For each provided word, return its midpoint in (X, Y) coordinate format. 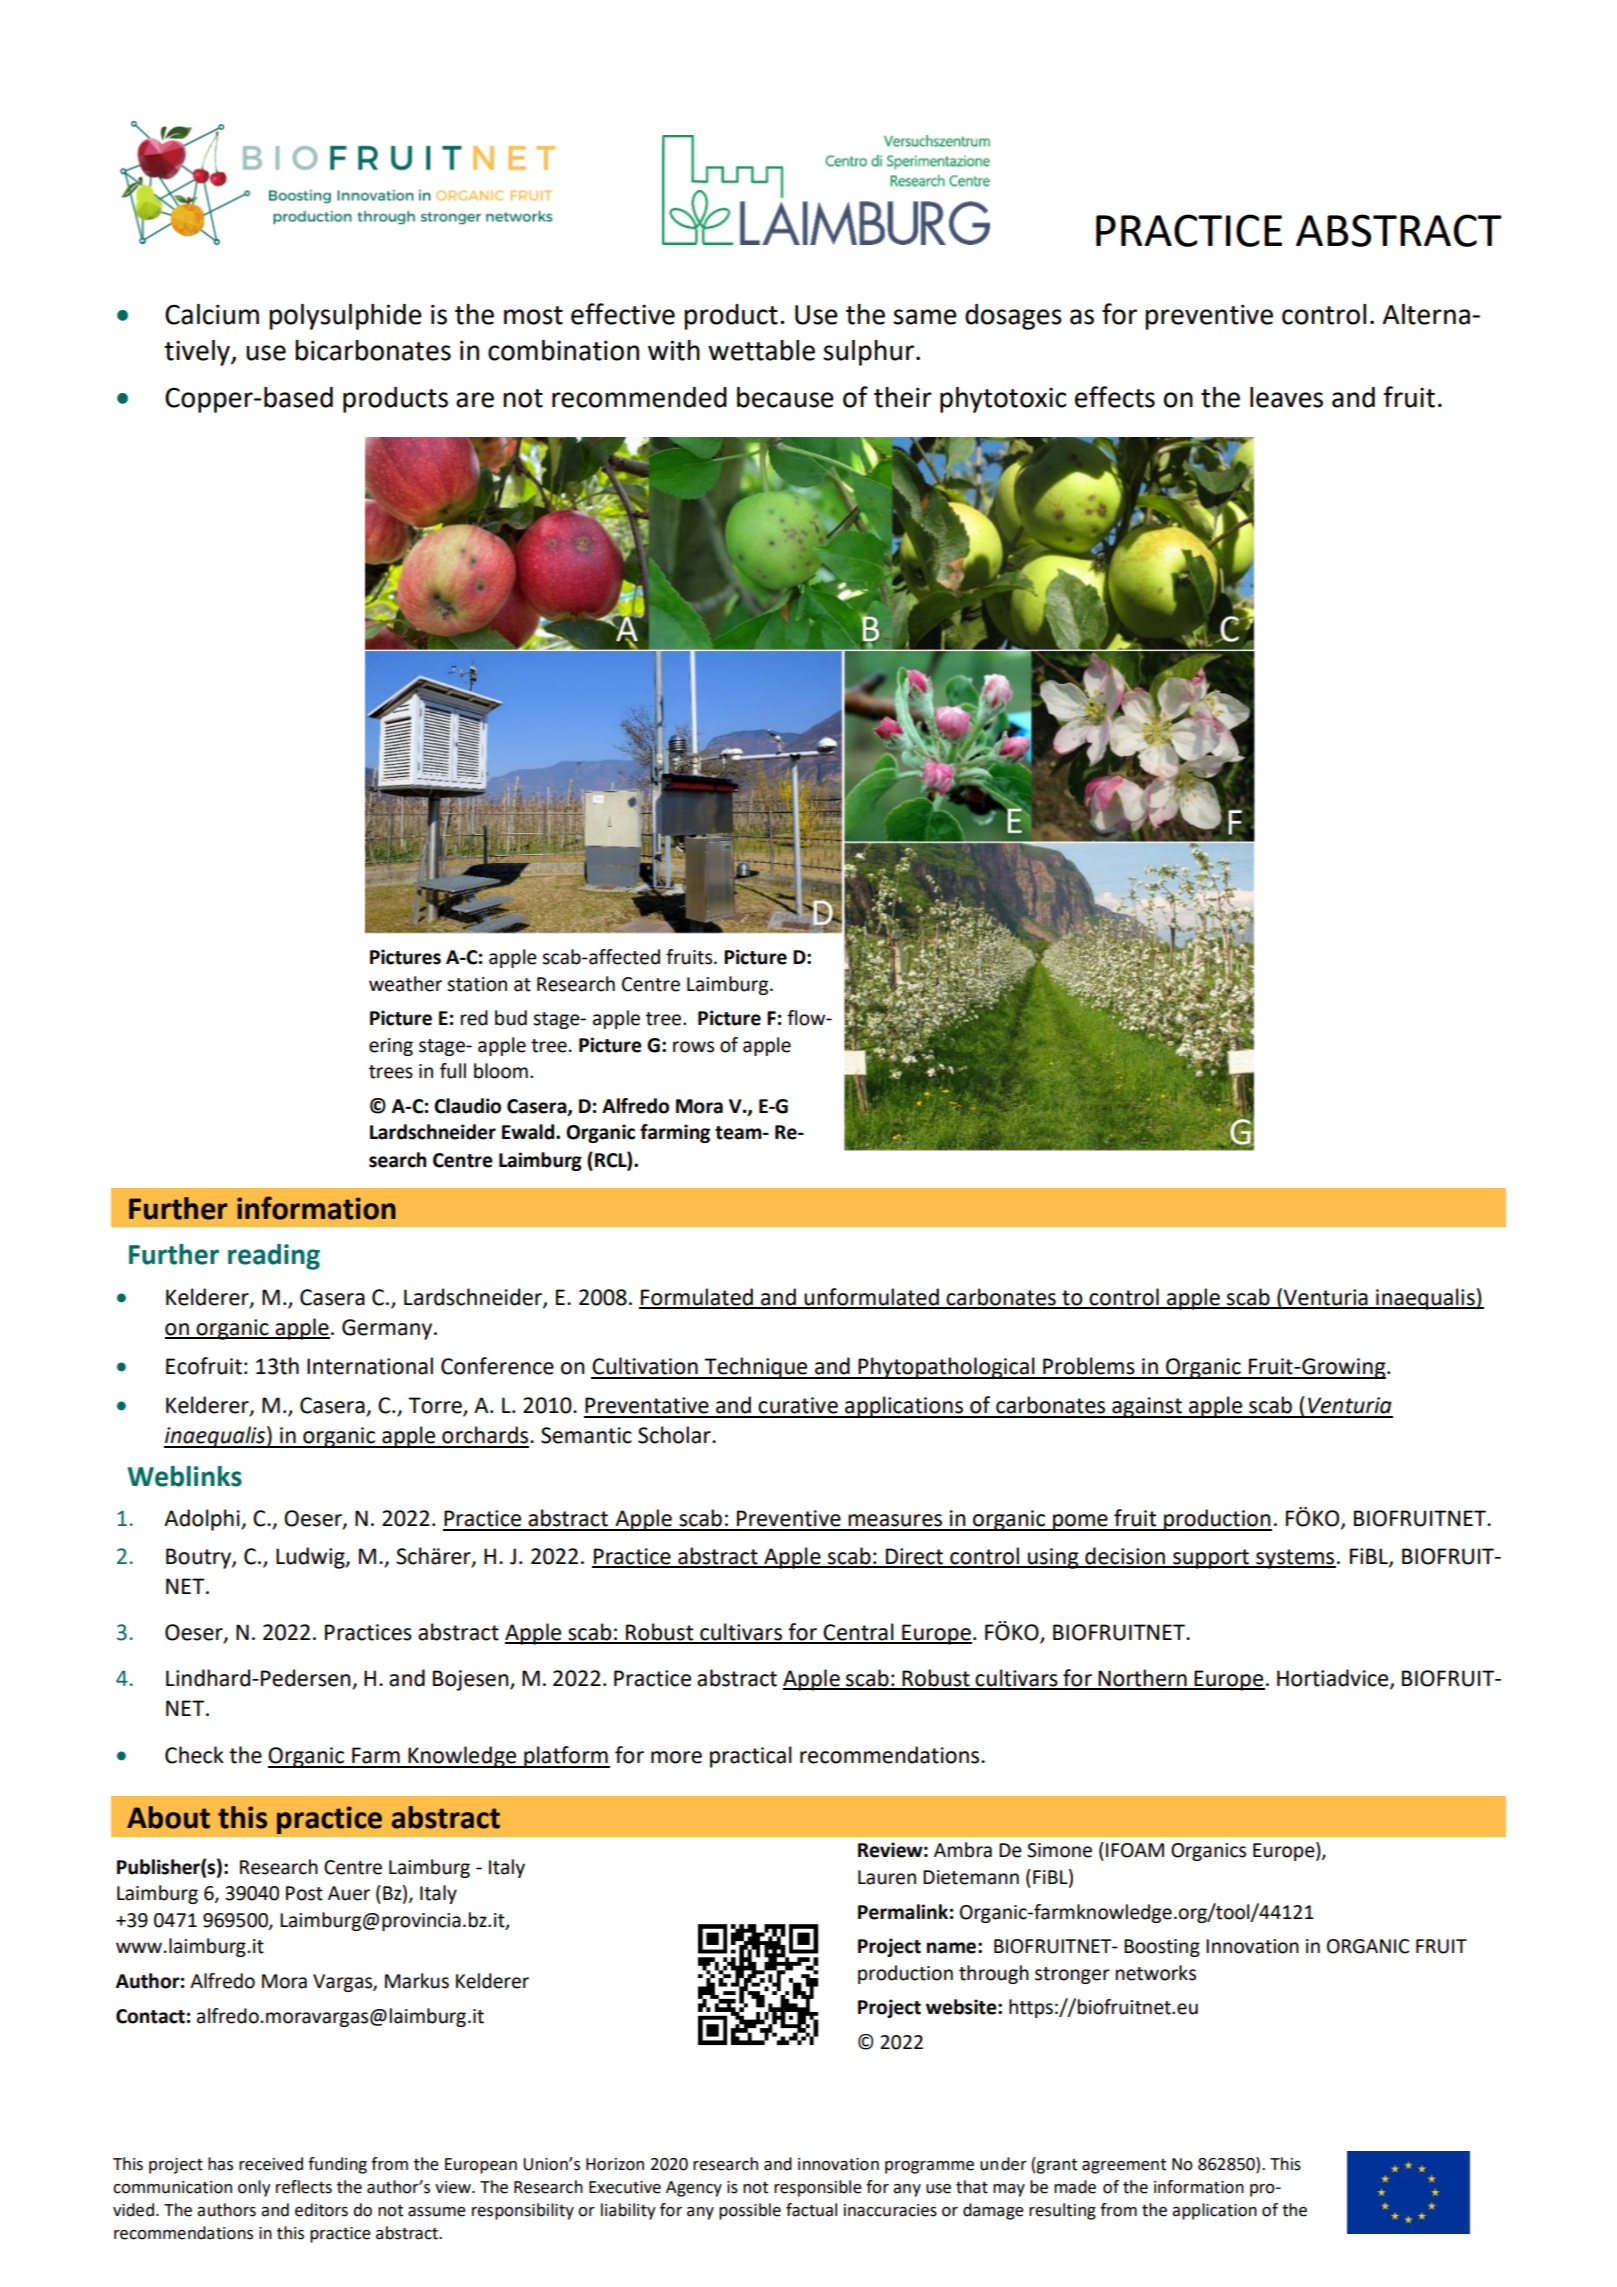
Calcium (212, 314)
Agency (694, 2189)
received (271, 2164)
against (1147, 1407)
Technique (756, 1368)
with (674, 350)
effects (1115, 397)
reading (274, 1257)
